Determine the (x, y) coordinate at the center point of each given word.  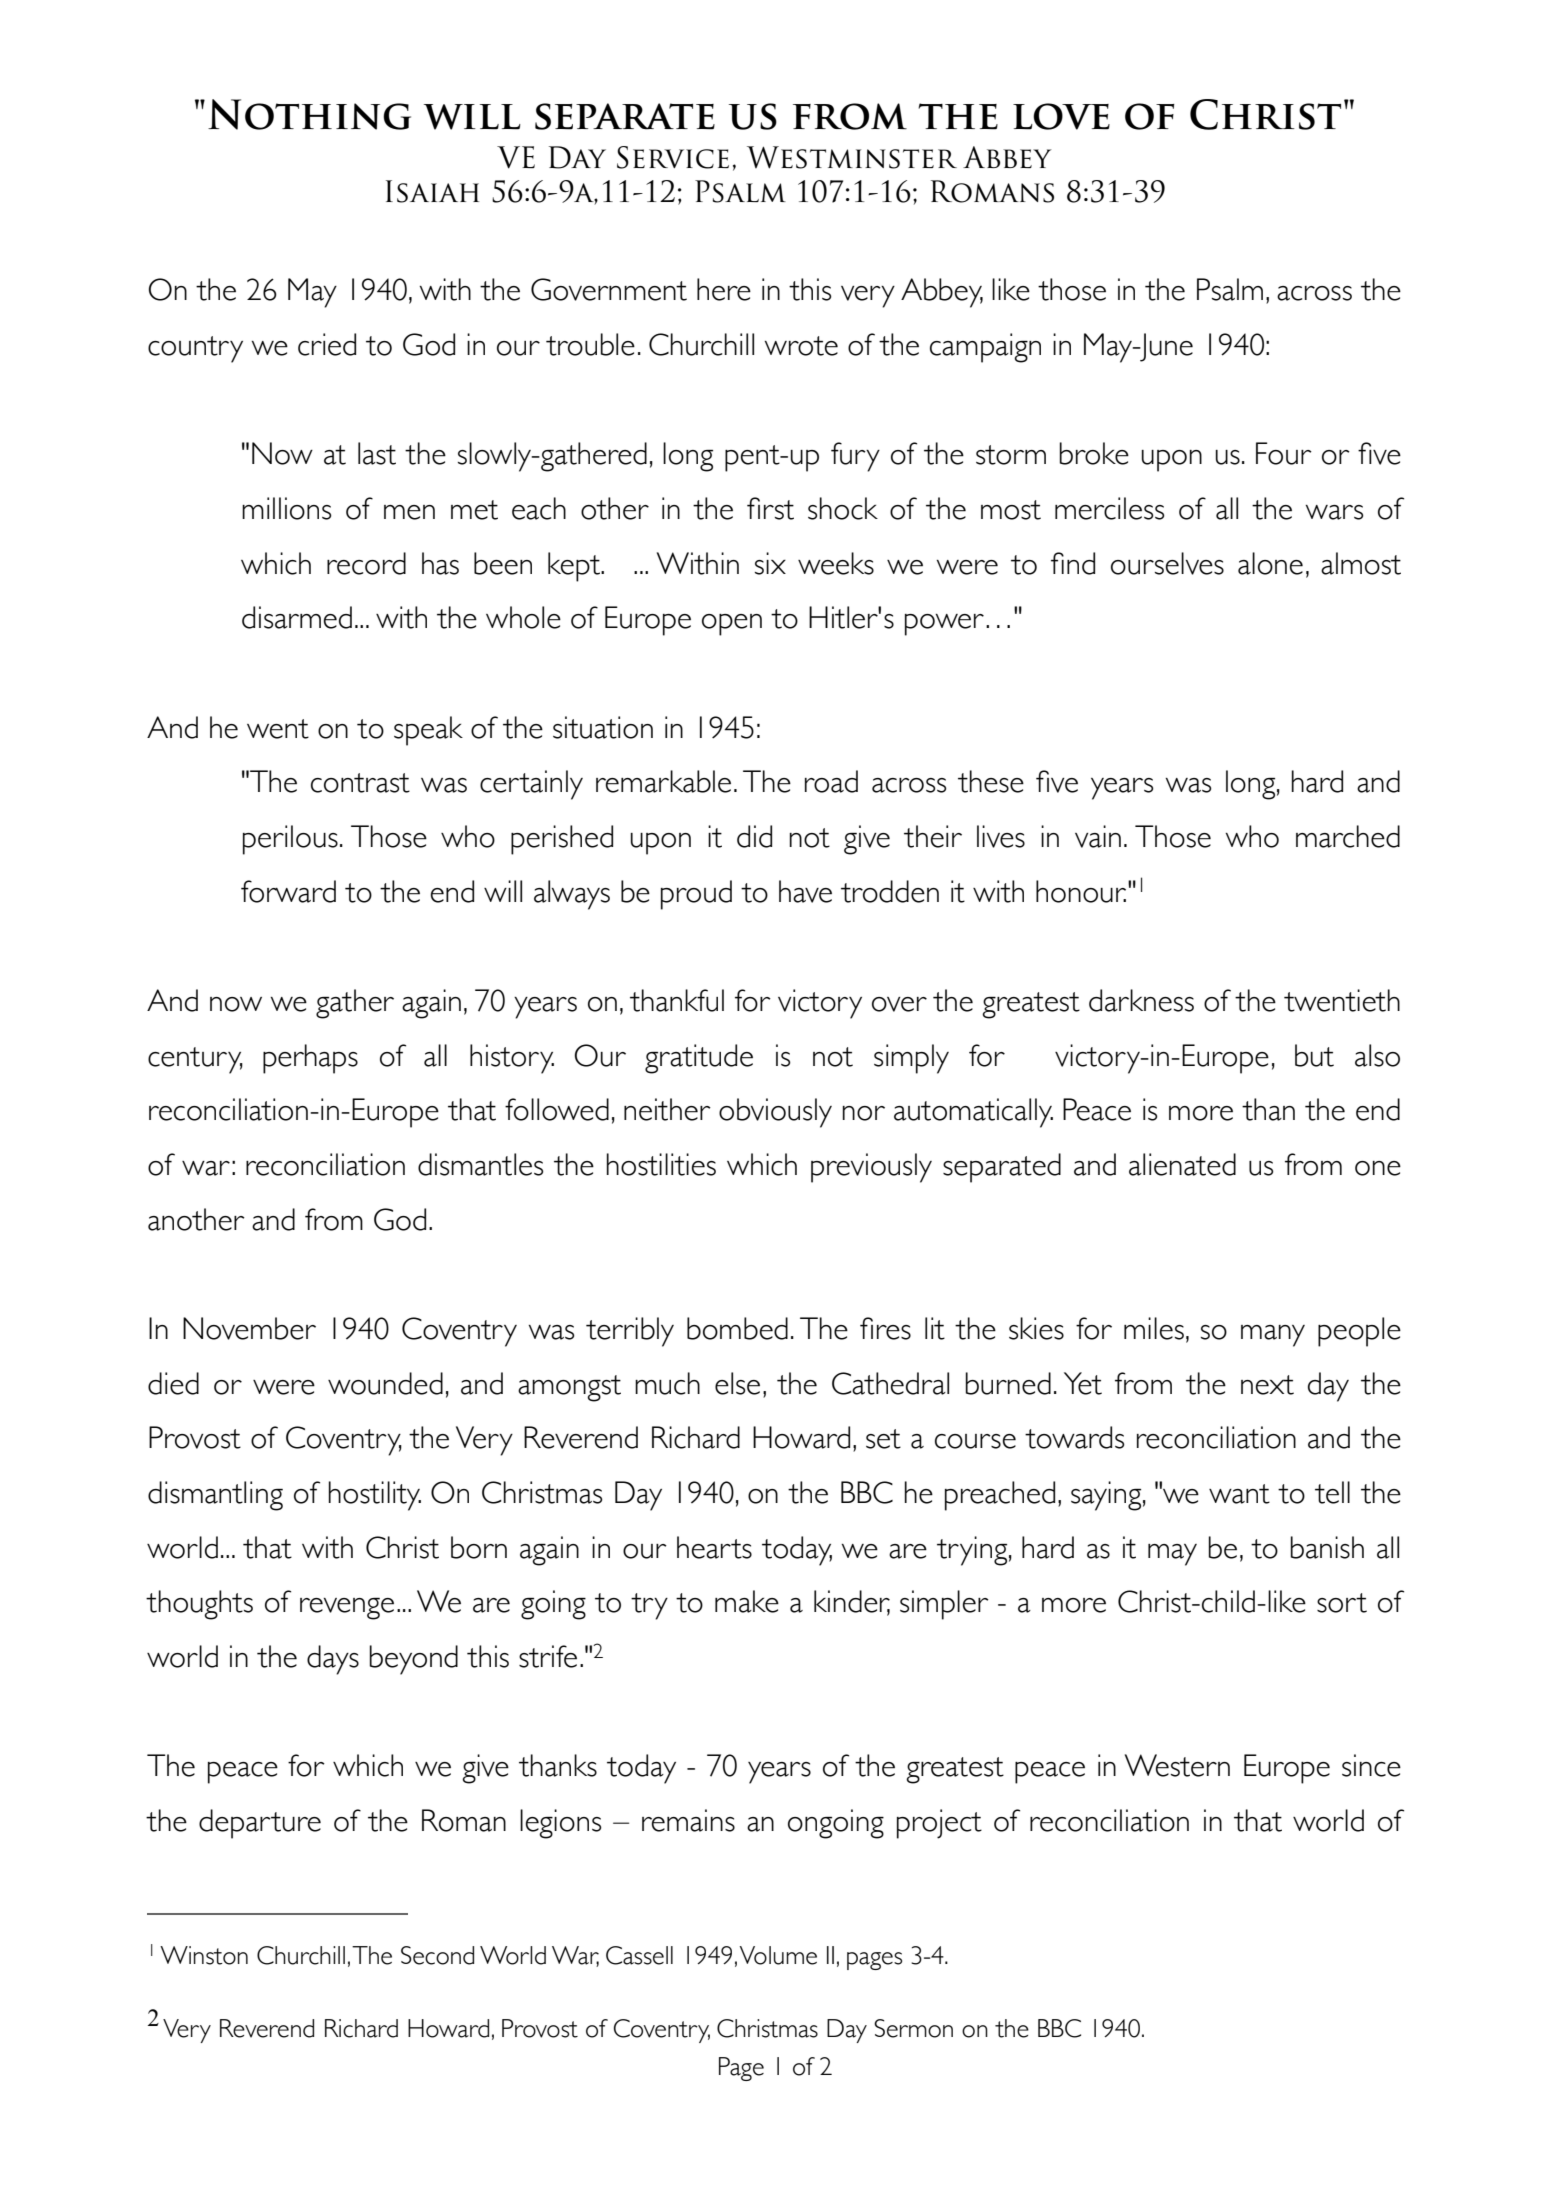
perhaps (310, 1059)
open (732, 625)
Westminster (852, 157)
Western (1177, 1765)
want (1239, 1494)
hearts (714, 1547)
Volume (778, 1955)
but (1314, 1055)
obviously (775, 1113)
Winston (204, 1955)
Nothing (309, 114)
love (1061, 116)
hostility (375, 1496)
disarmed (297, 617)
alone (1270, 563)
